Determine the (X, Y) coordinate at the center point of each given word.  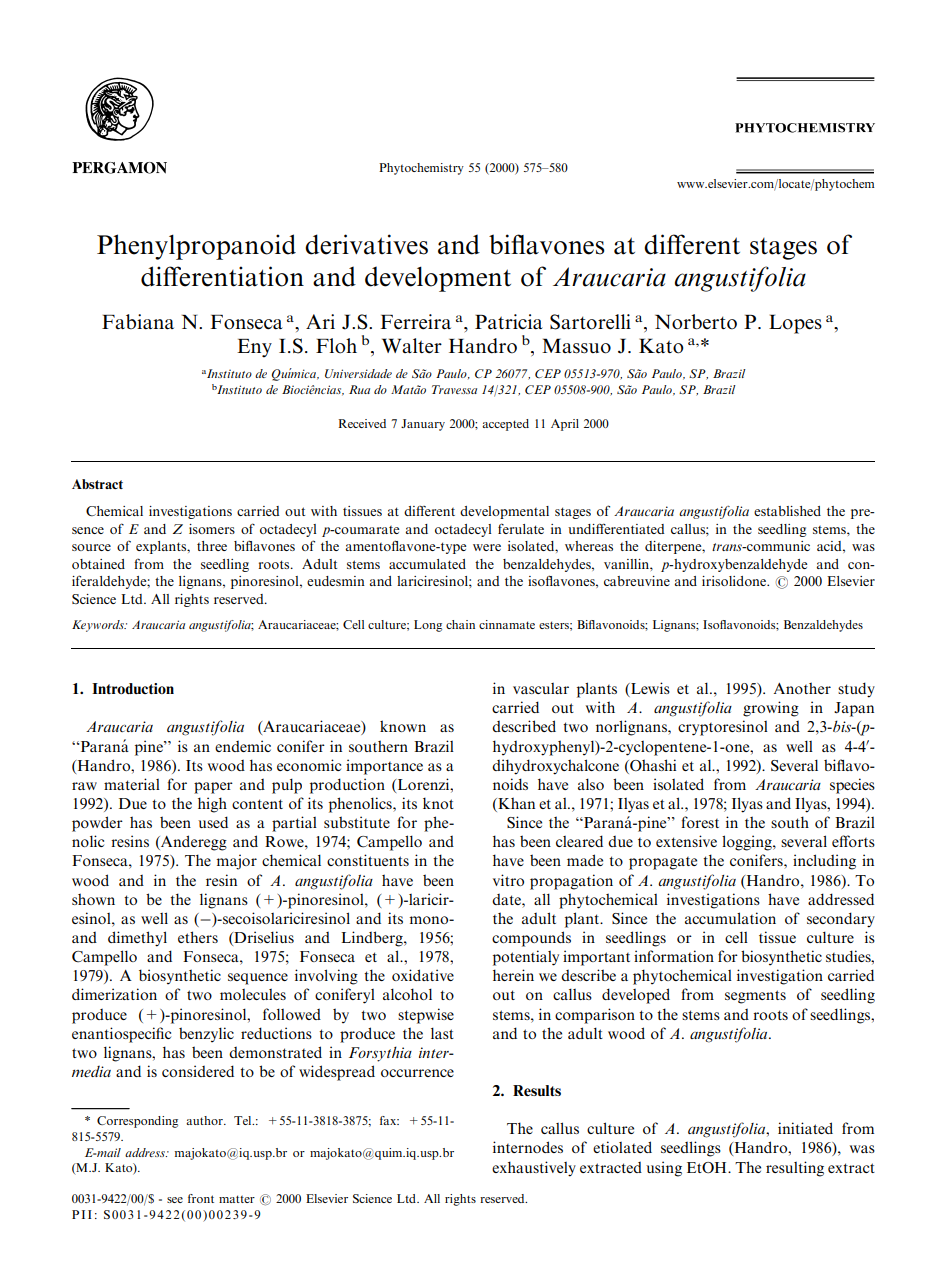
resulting (795, 1169)
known (403, 726)
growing (771, 709)
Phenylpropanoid (196, 247)
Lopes (795, 324)
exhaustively (534, 1169)
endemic (243, 746)
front (201, 1198)
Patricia (509, 322)
